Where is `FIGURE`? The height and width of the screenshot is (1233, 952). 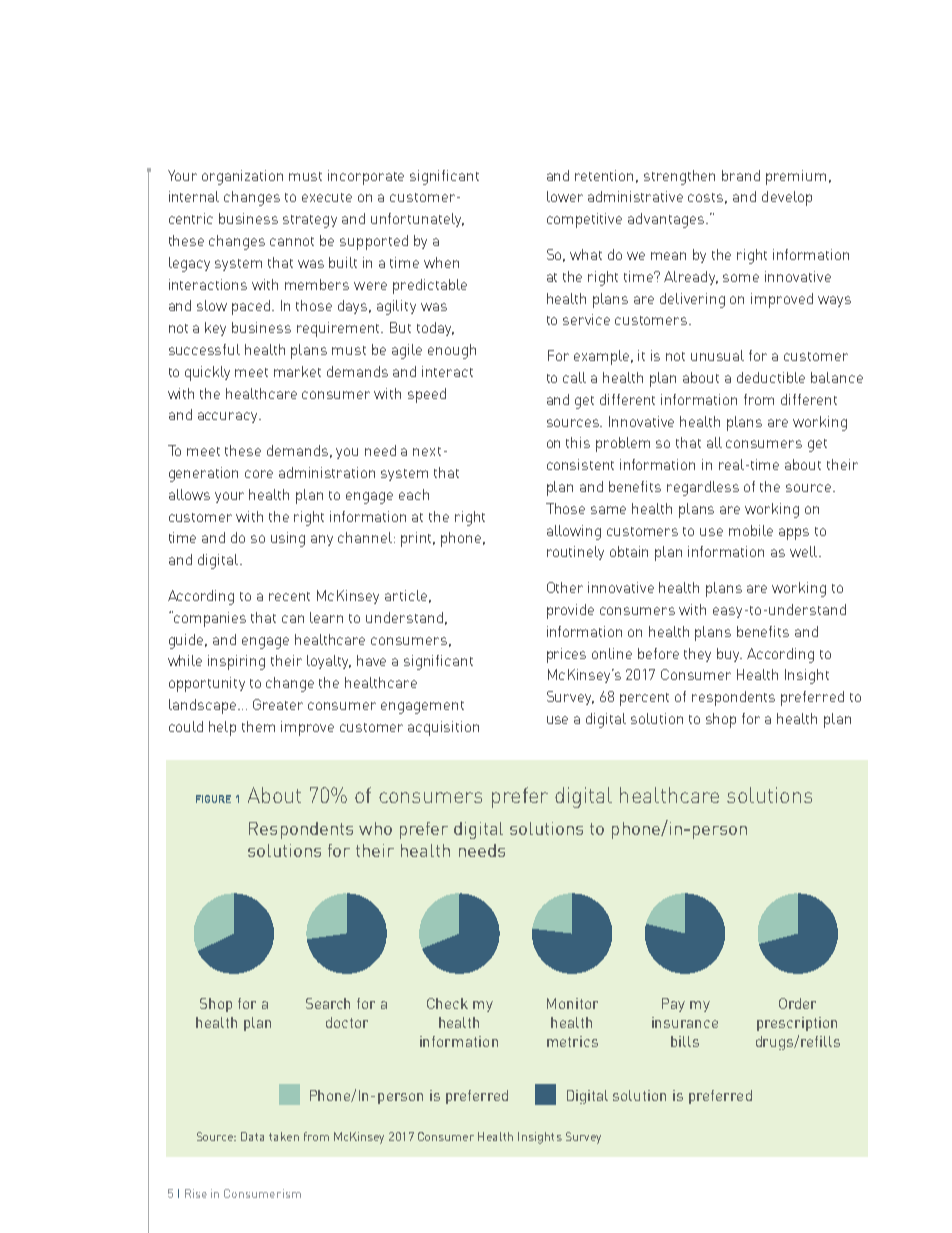 FIGURE is located at coordinates (213, 799).
